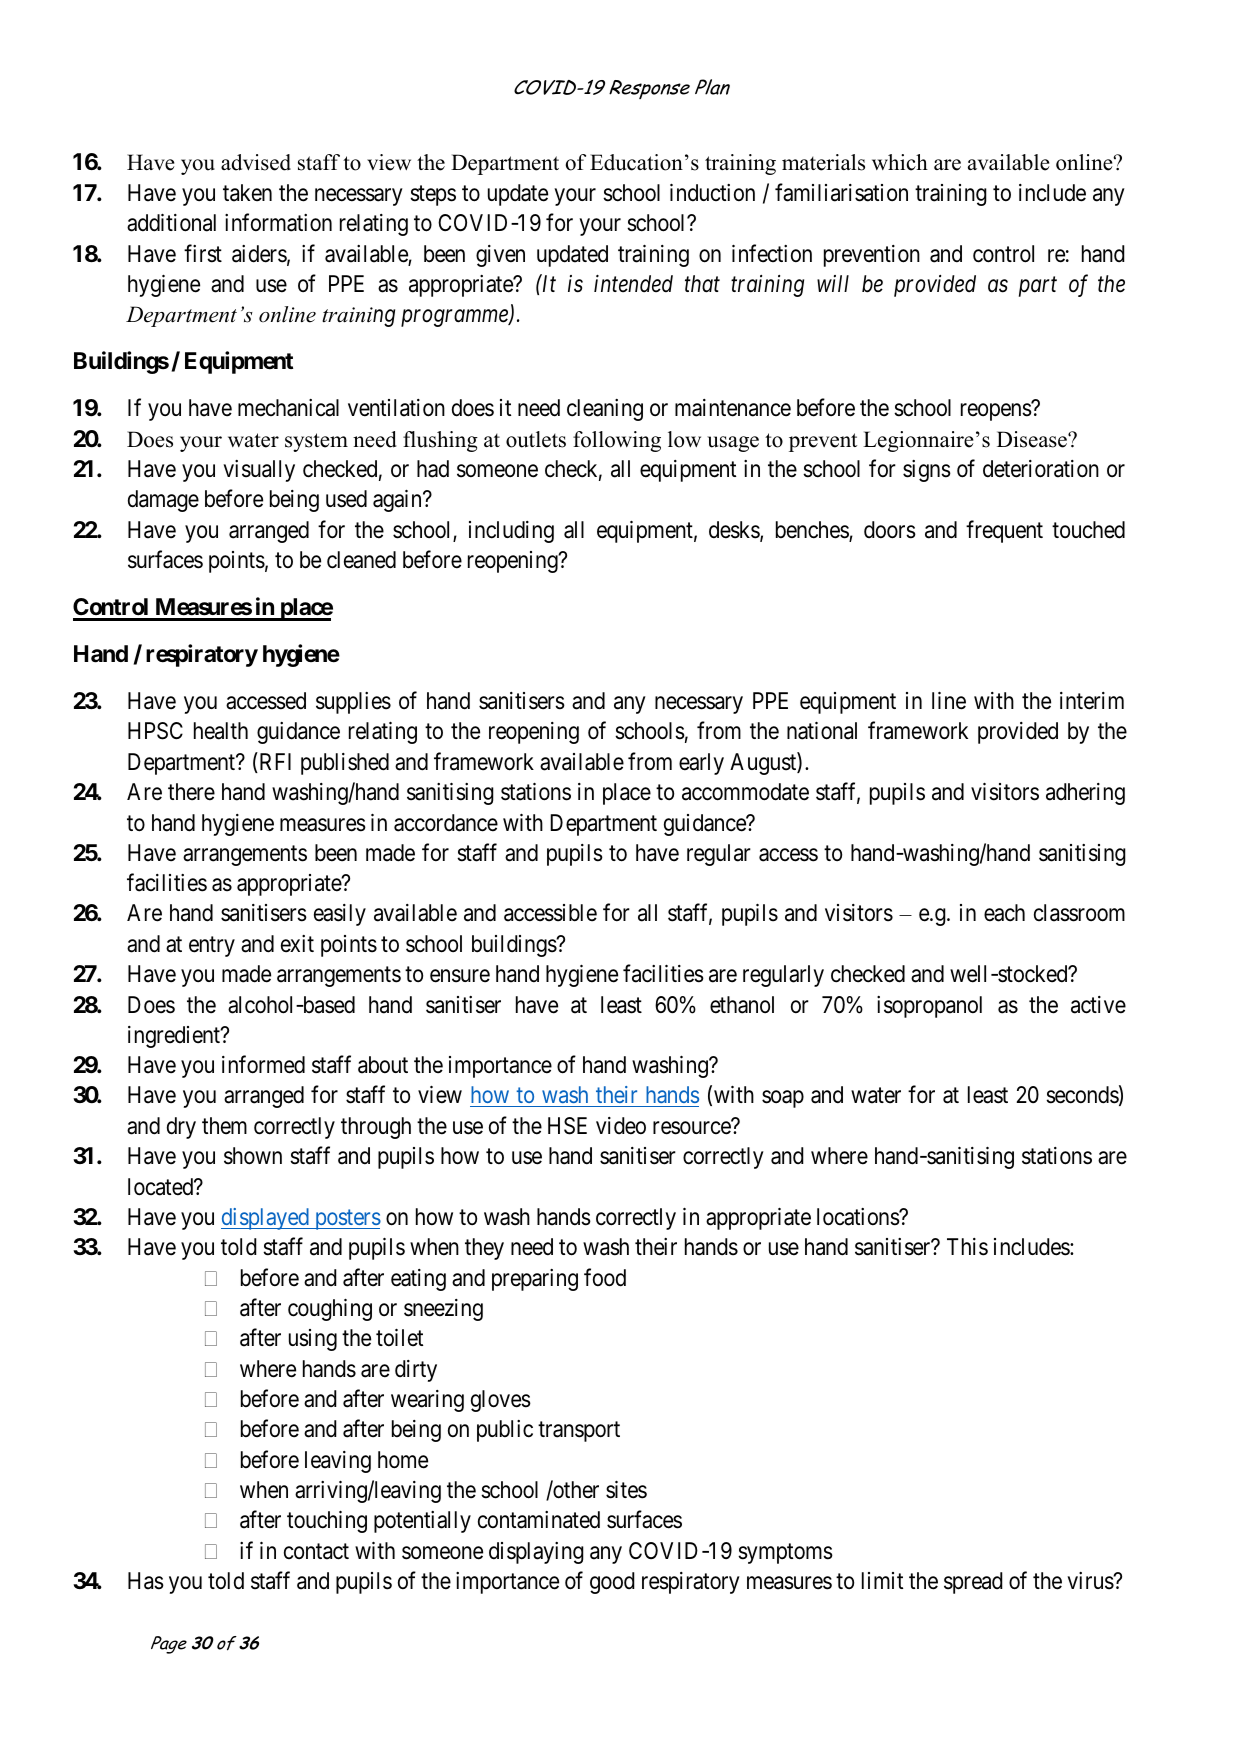 The width and height of the screenshot is (1241, 1756). What do you see at coordinates (263, 1064) in the screenshot?
I see `informed` at bounding box center [263, 1064].
